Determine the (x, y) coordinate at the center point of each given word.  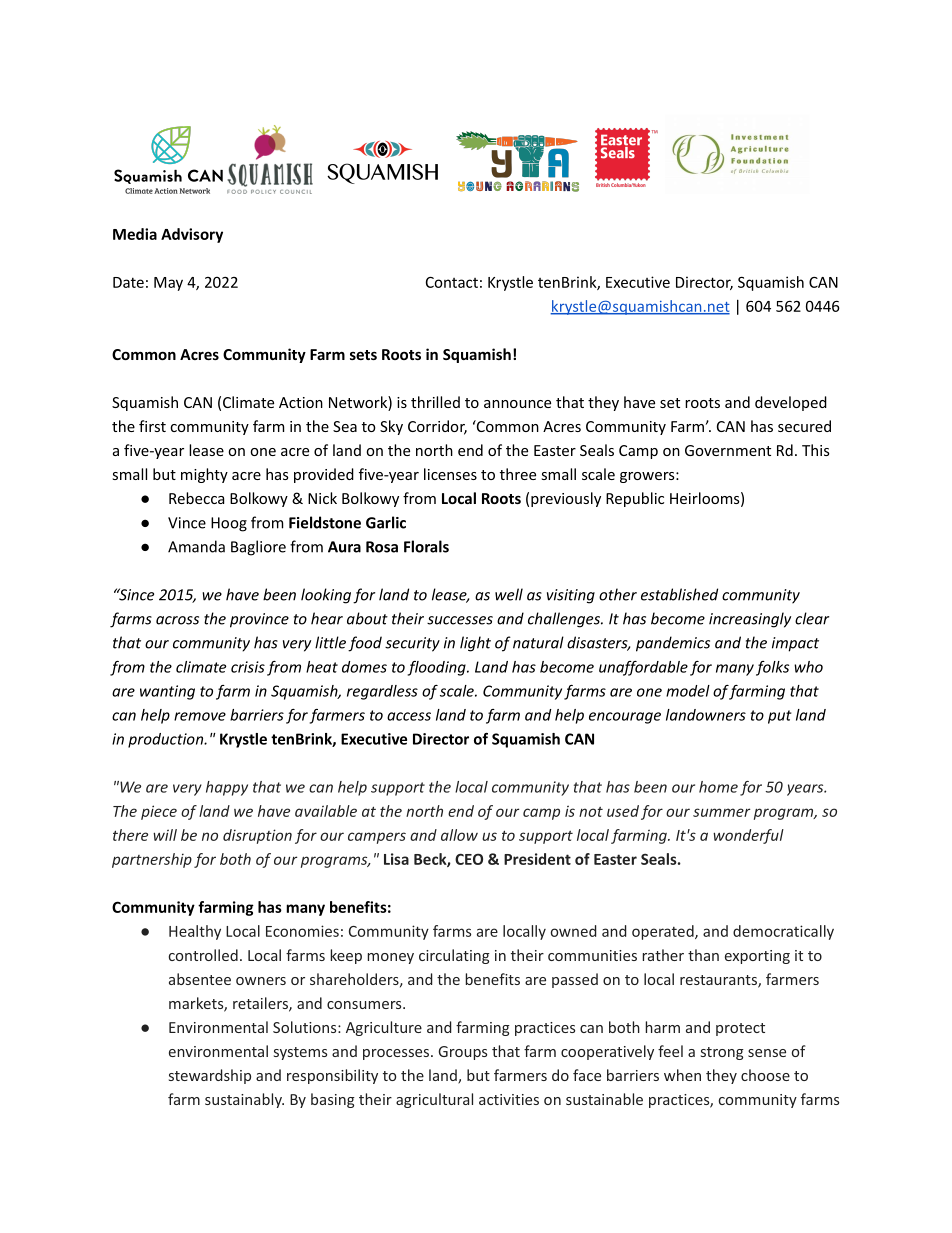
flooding (438, 668)
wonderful (748, 836)
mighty (204, 475)
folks (772, 668)
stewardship (210, 1076)
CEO (469, 859)
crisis (248, 667)
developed (791, 403)
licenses (450, 474)
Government (728, 450)
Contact (452, 282)
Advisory (192, 235)
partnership (152, 860)
